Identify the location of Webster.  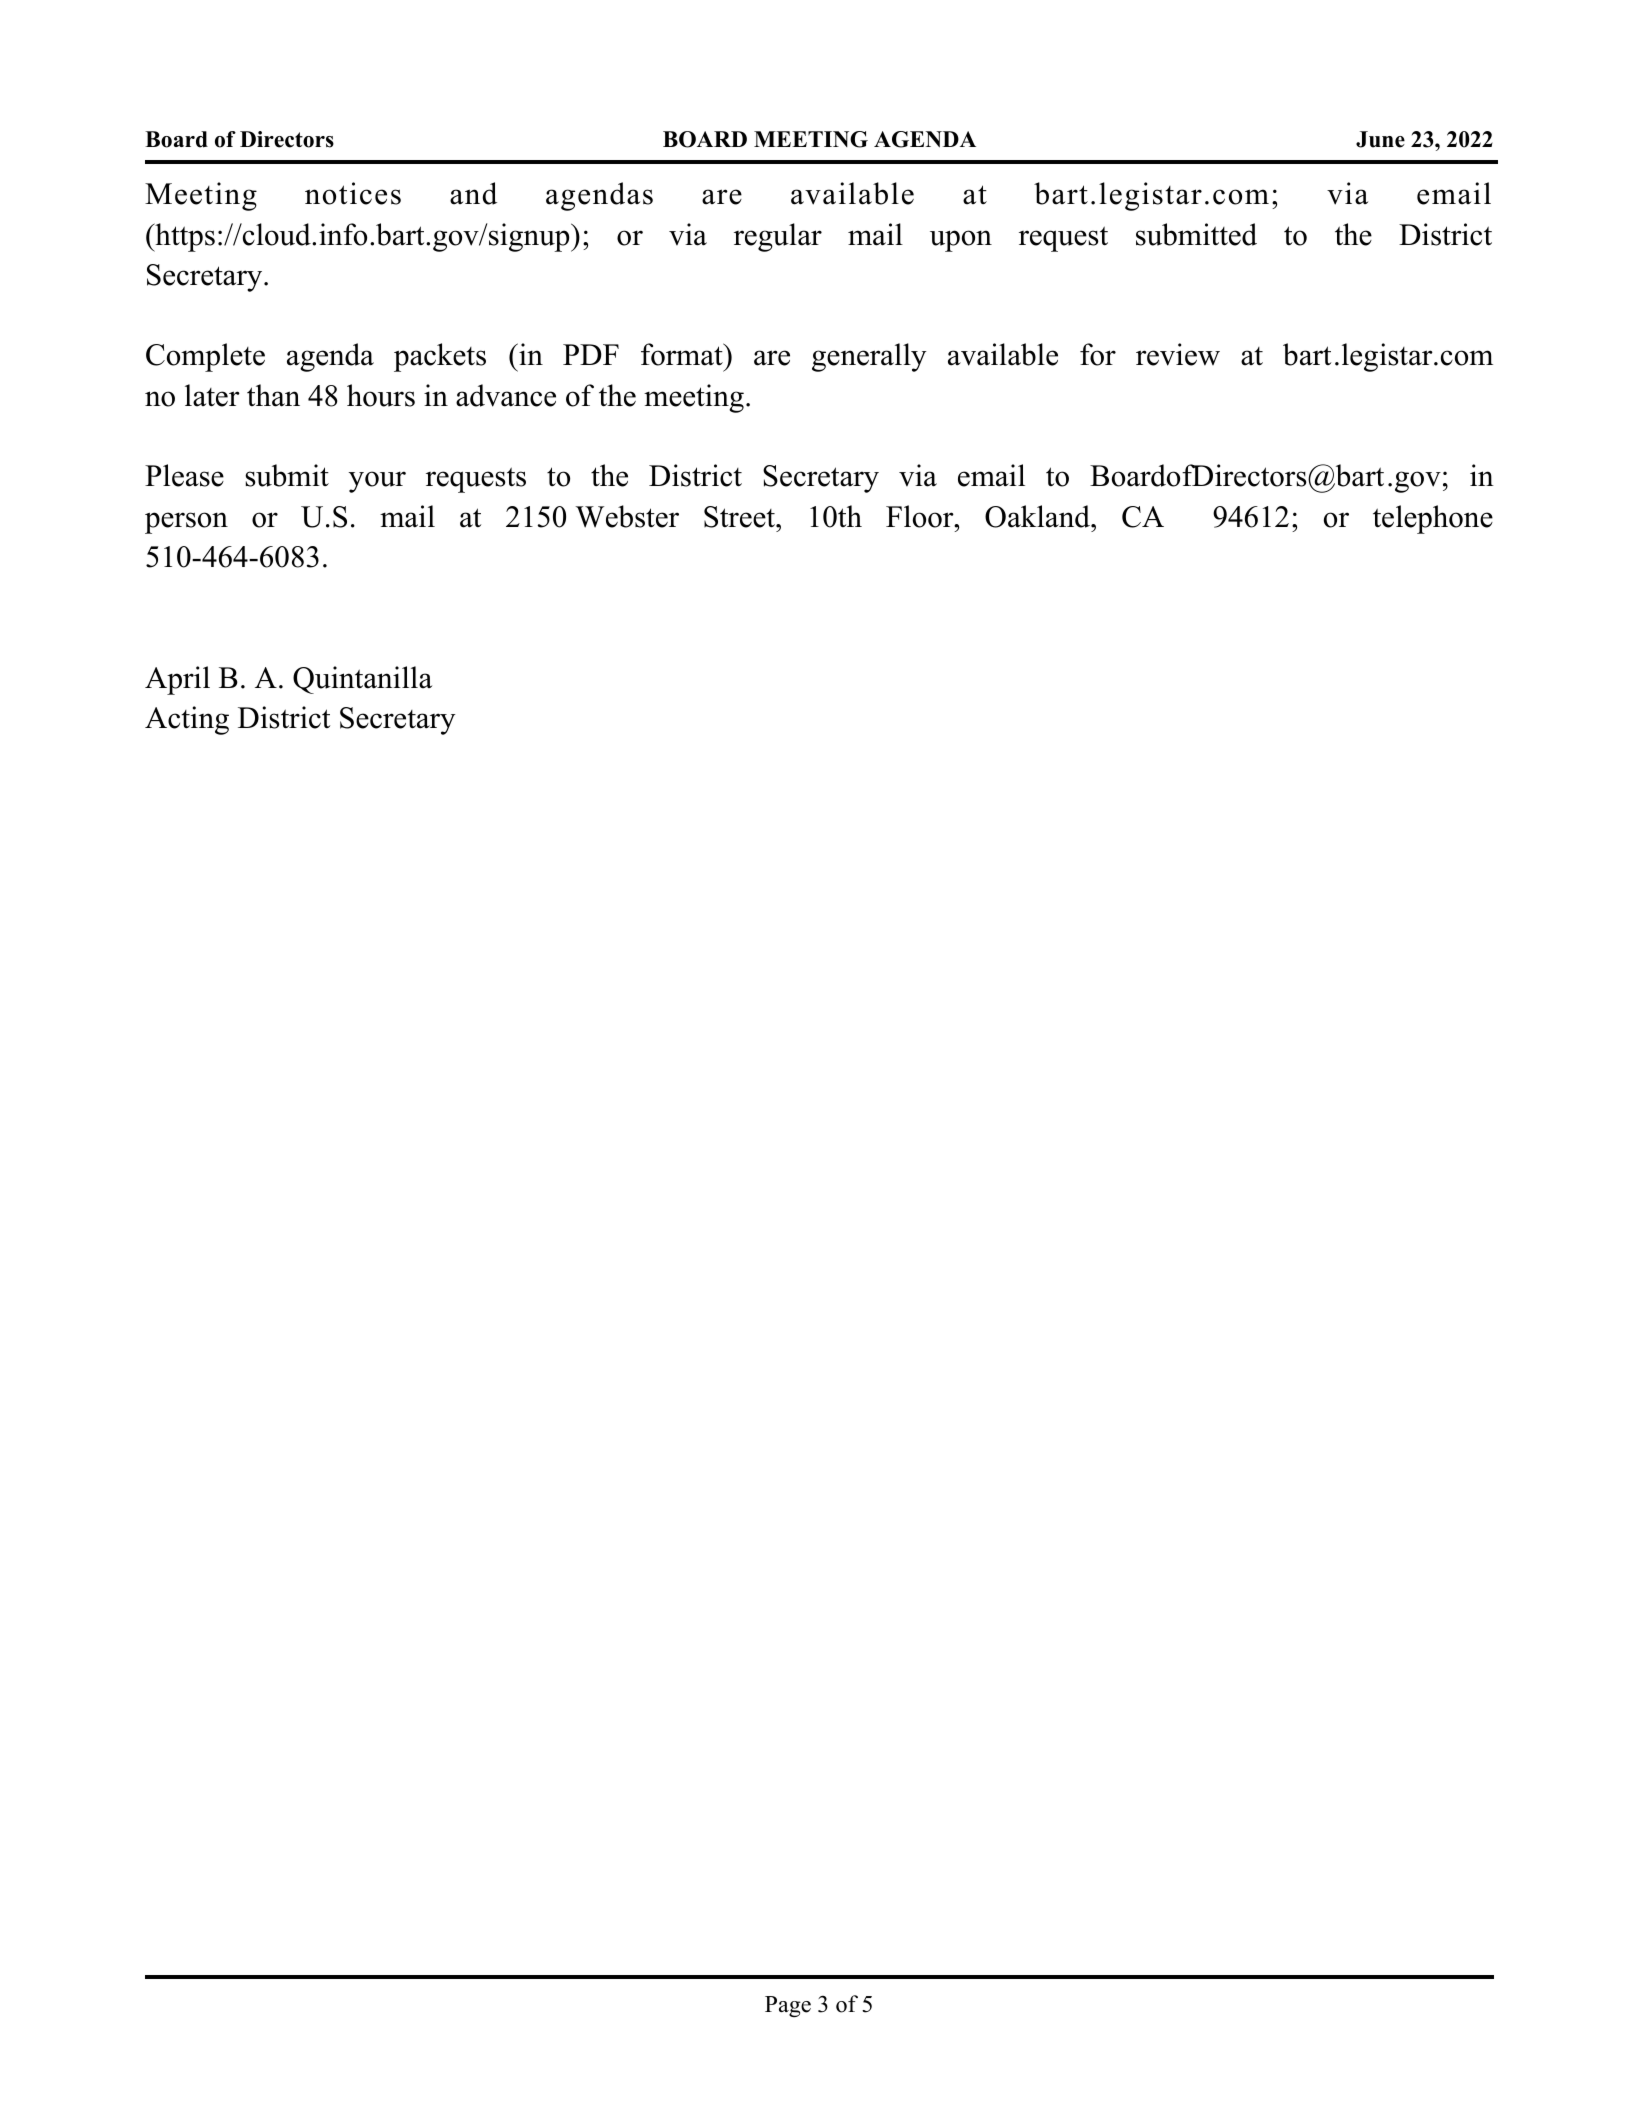
(627, 516).
